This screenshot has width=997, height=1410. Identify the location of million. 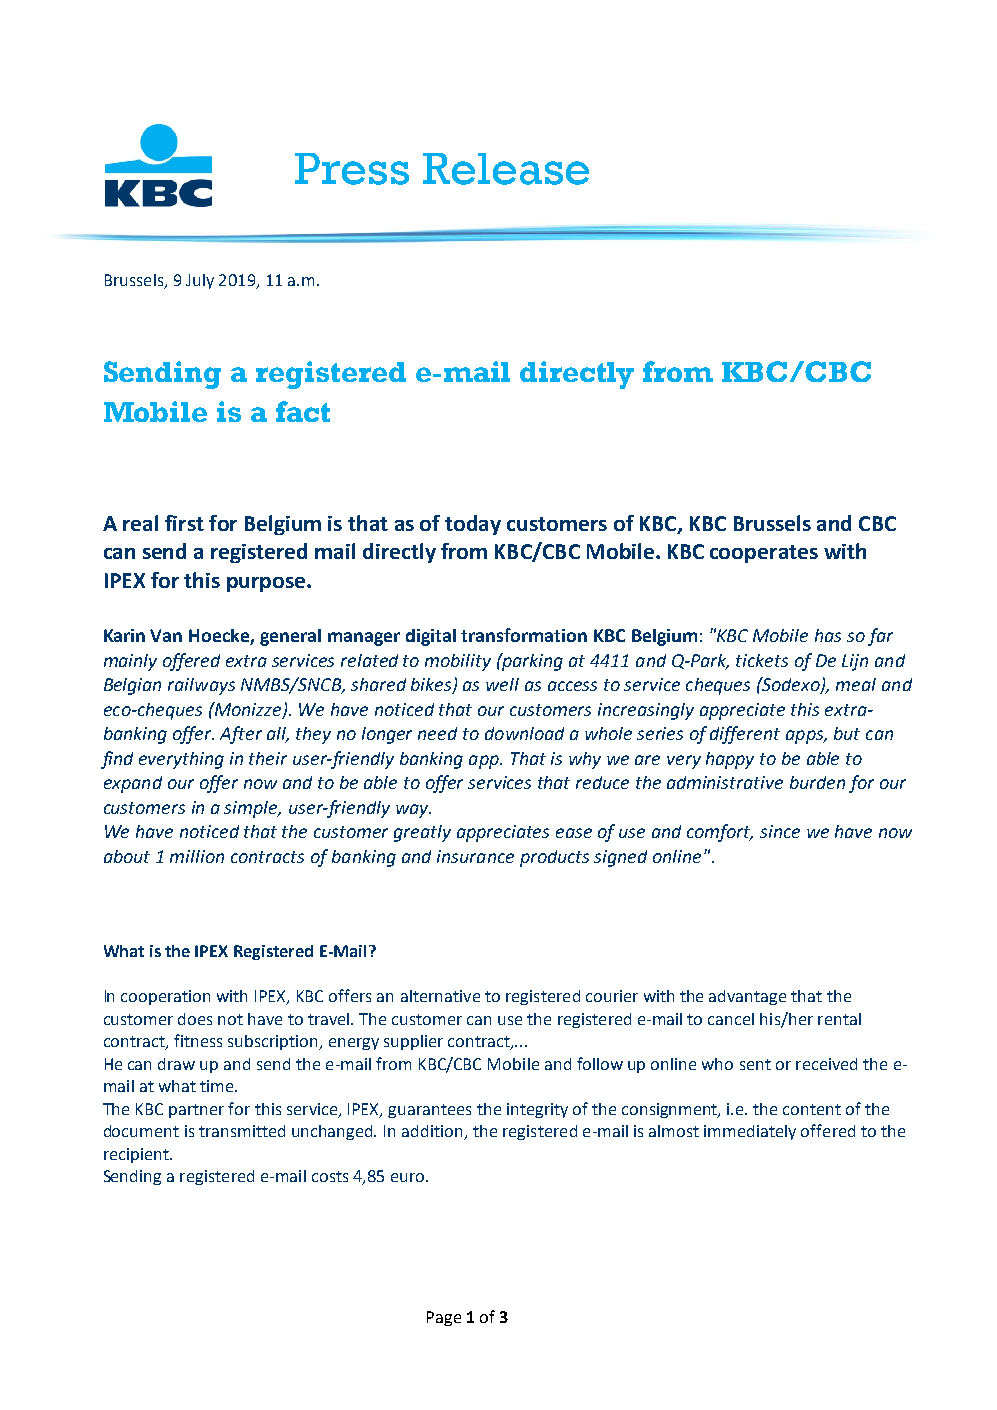
(197, 856).
